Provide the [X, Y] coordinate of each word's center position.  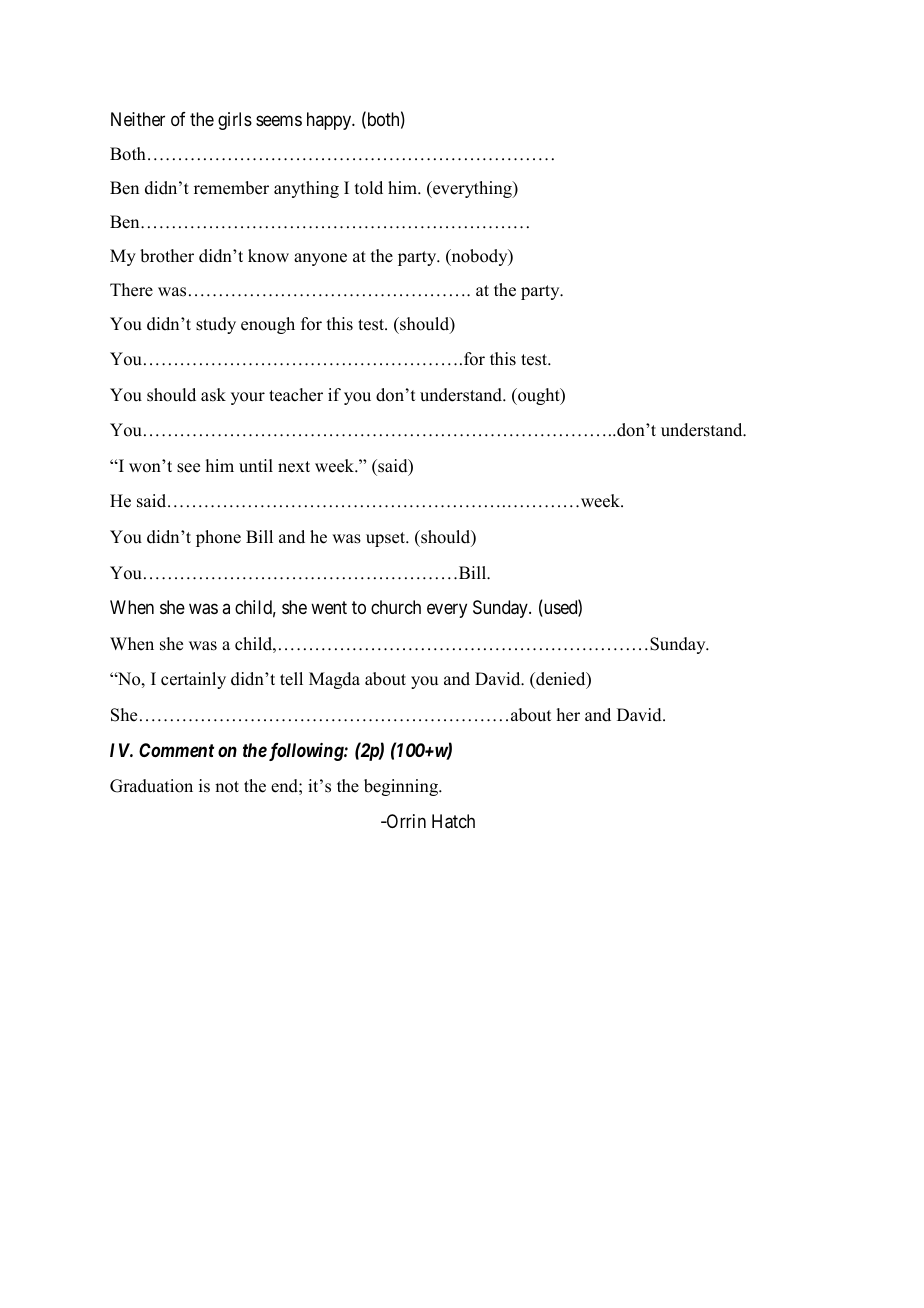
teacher [296, 395]
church [396, 607]
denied [561, 680]
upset [387, 539]
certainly [193, 680]
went [329, 607]
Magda [334, 680]
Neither [138, 119]
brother [167, 256]
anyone [320, 259]
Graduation [151, 786]
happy [330, 121]
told [369, 188]
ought [539, 396]
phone [218, 538]
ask [213, 395]
